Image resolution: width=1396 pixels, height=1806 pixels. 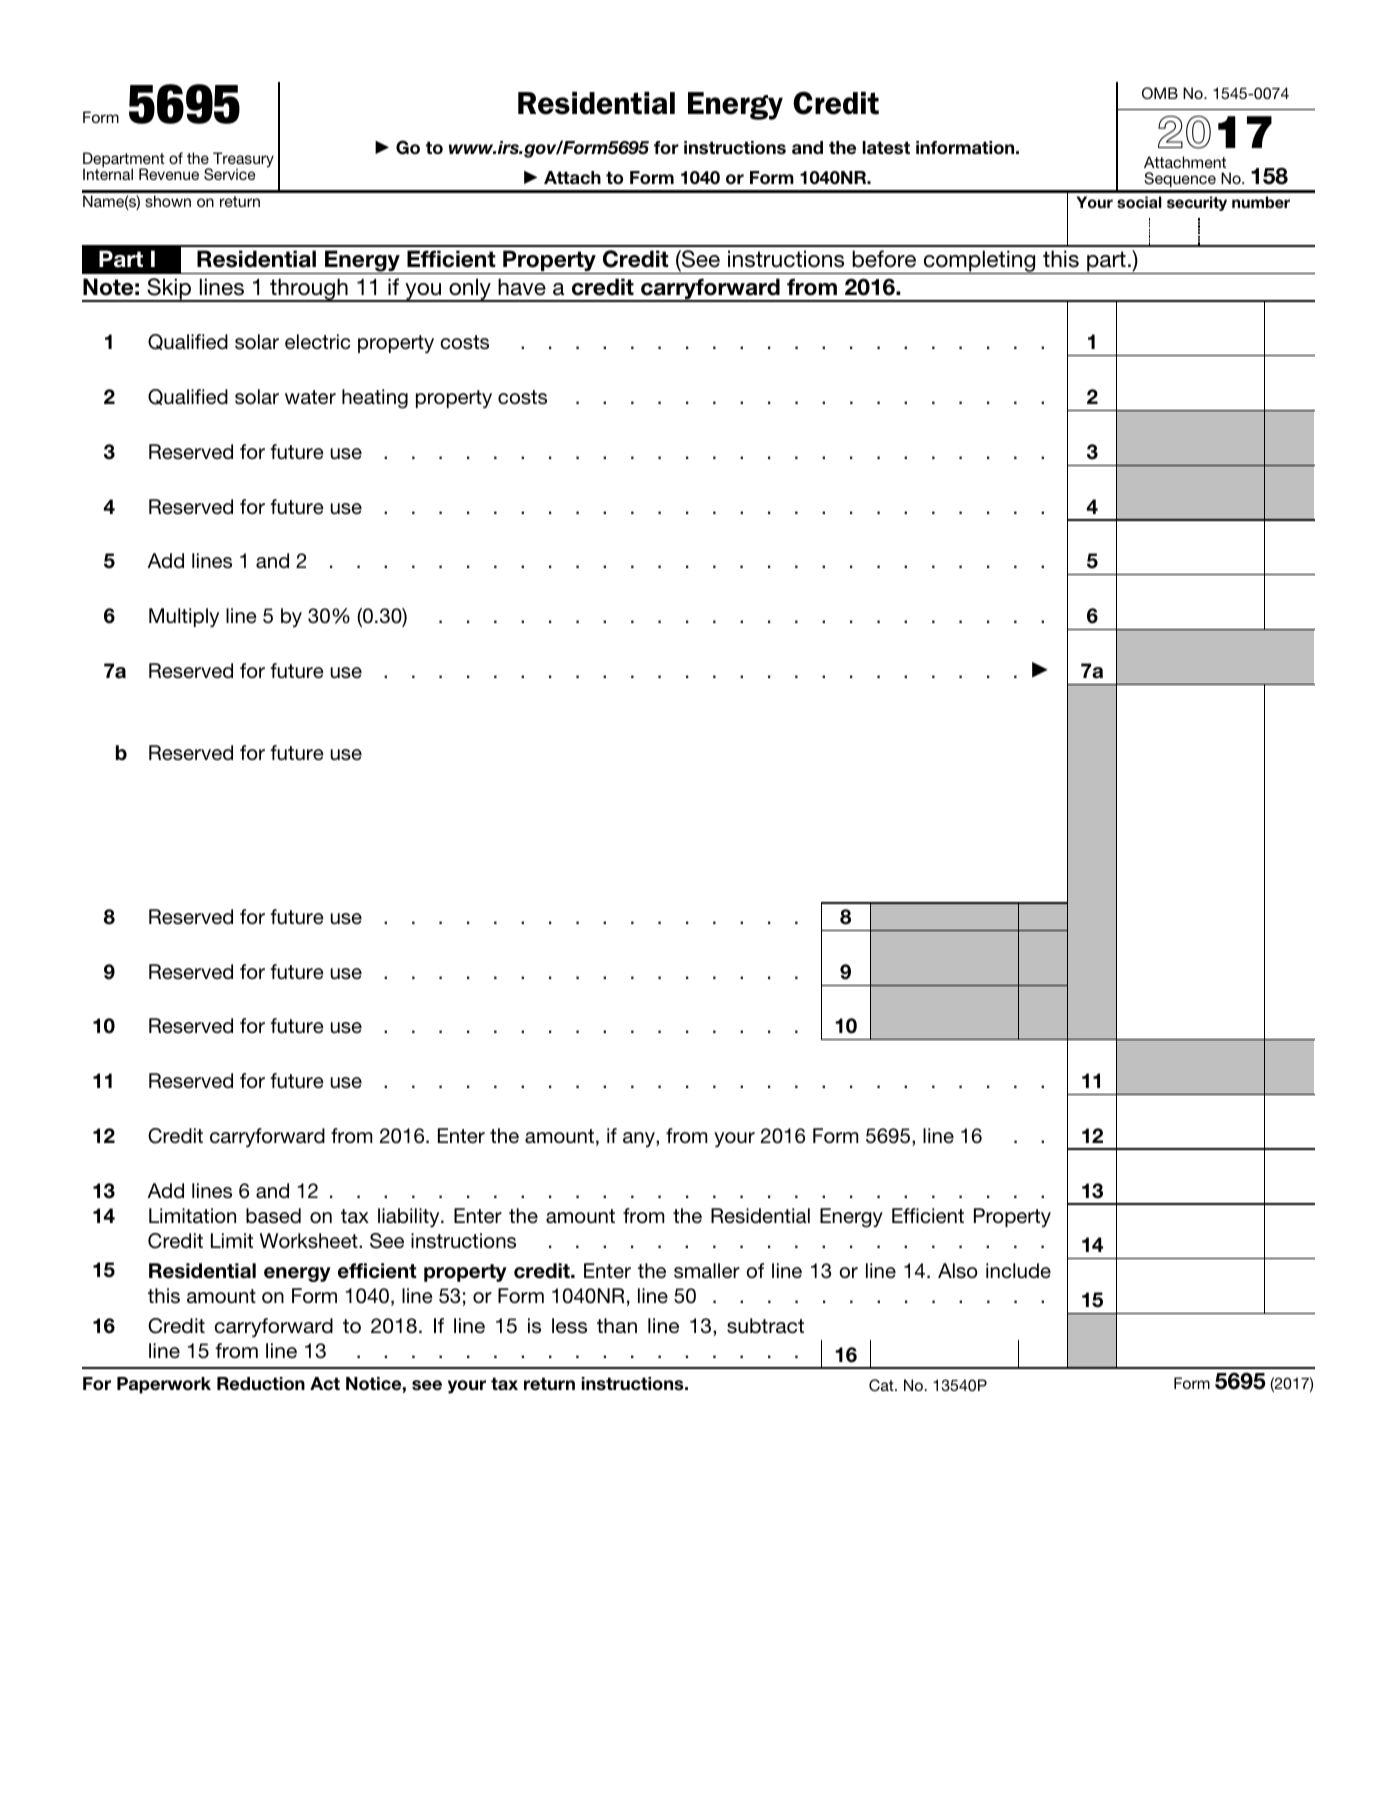 I want to click on based, so click(x=273, y=1216).
